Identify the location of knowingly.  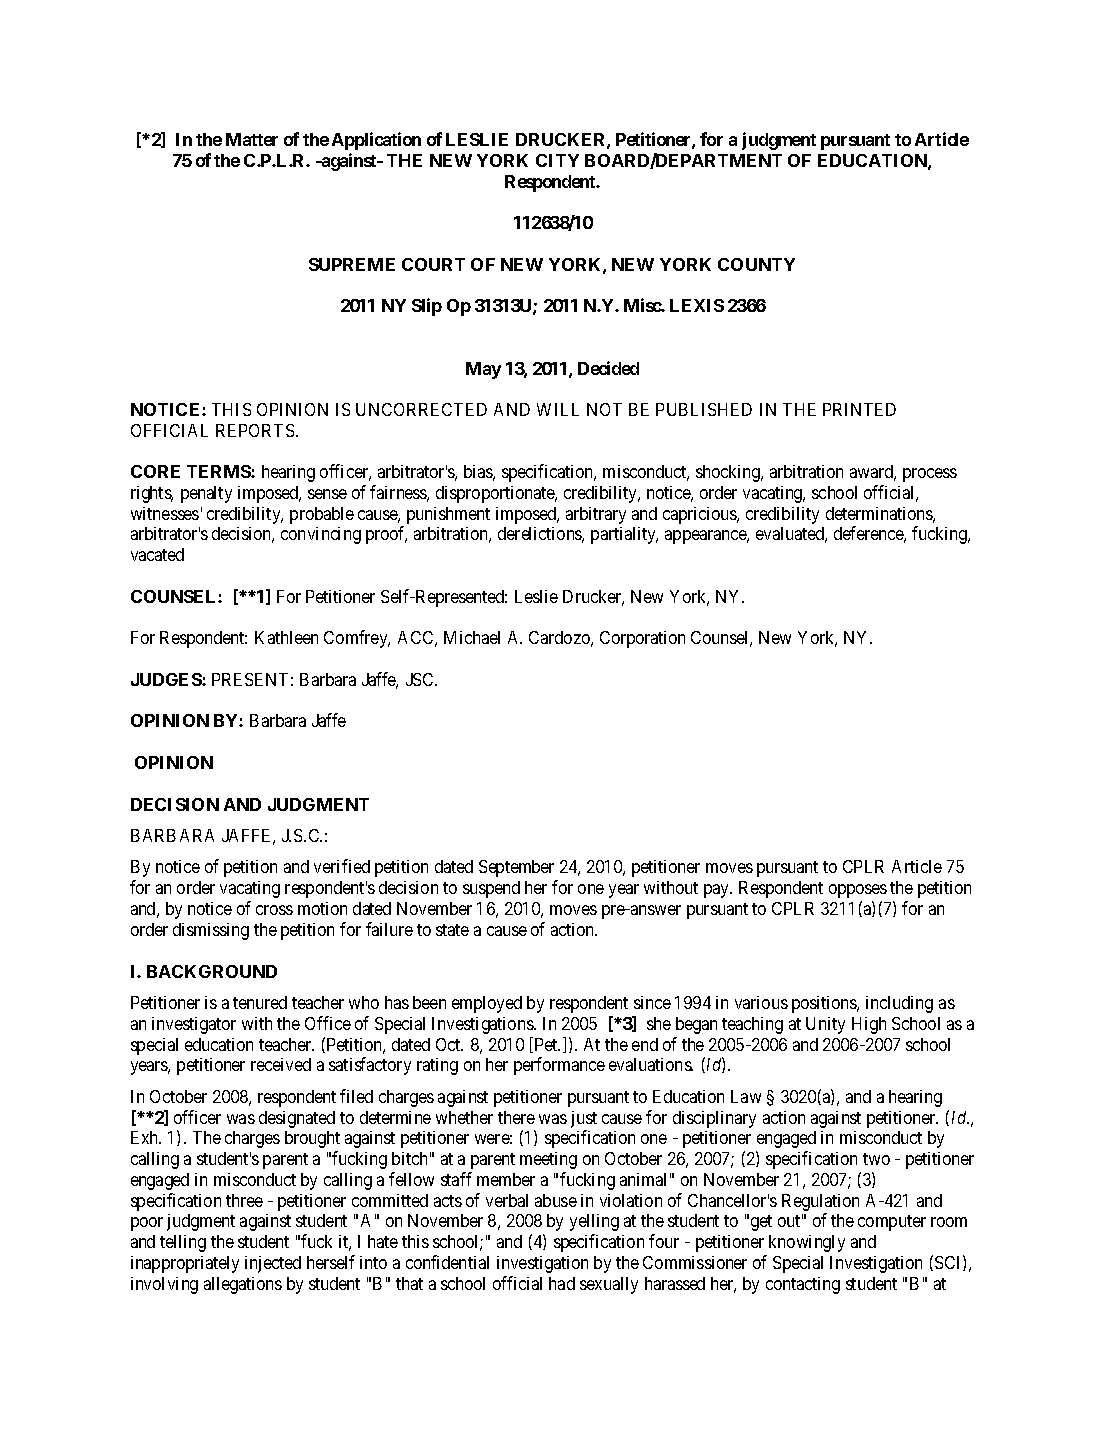
(807, 1243).
